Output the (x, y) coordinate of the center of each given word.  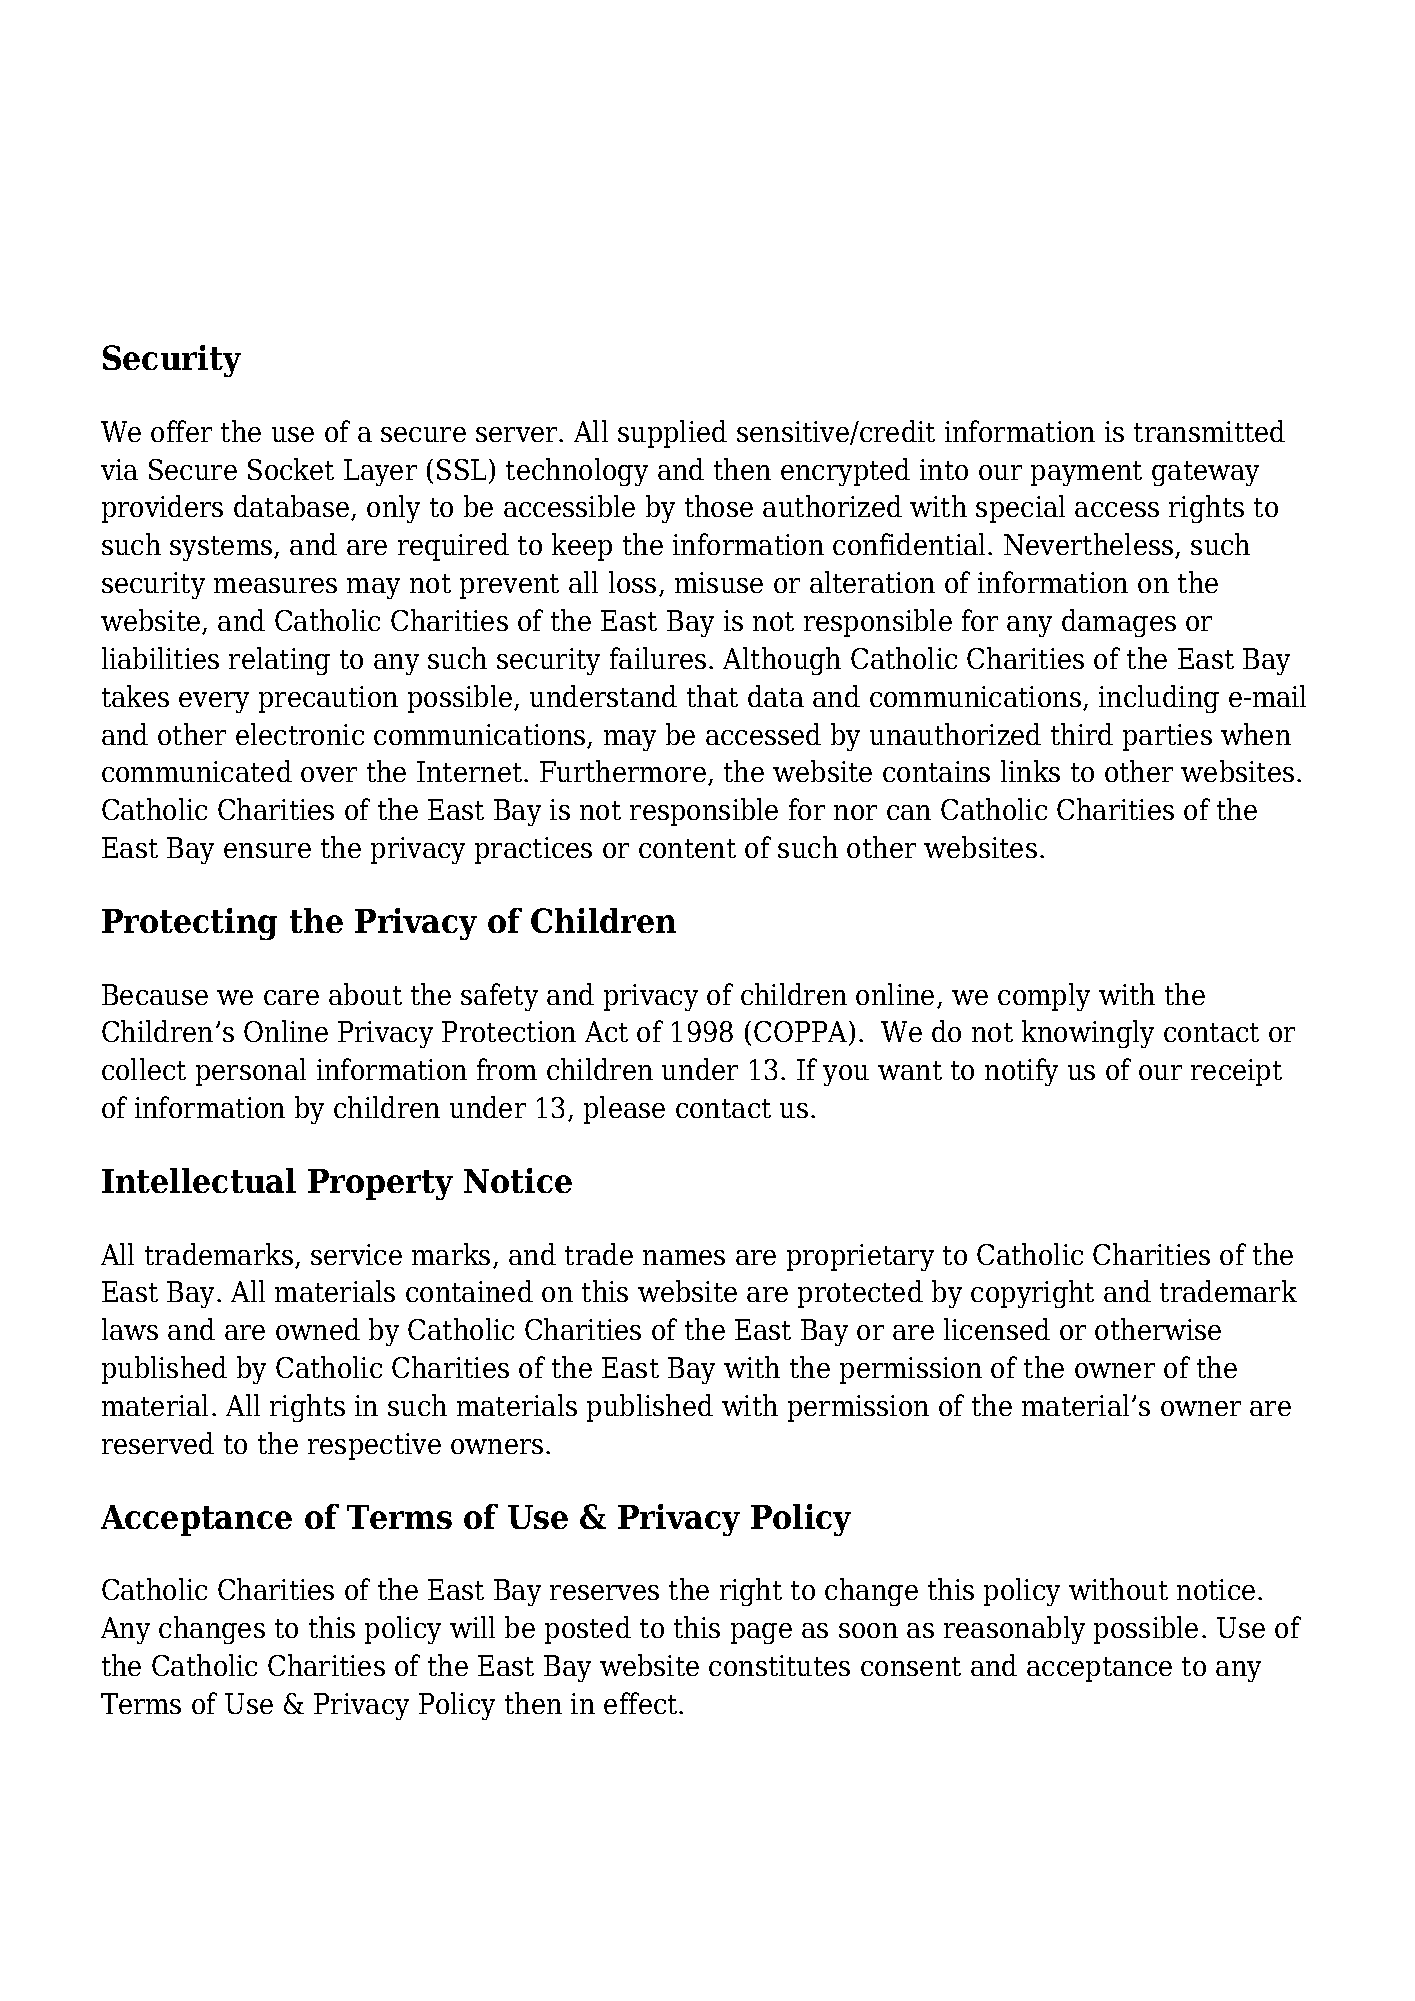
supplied (672, 434)
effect (642, 1703)
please (624, 1110)
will (472, 1627)
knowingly (1088, 1034)
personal (251, 1072)
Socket (291, 469)
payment (1086, 473)
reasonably (1014, 1630)
